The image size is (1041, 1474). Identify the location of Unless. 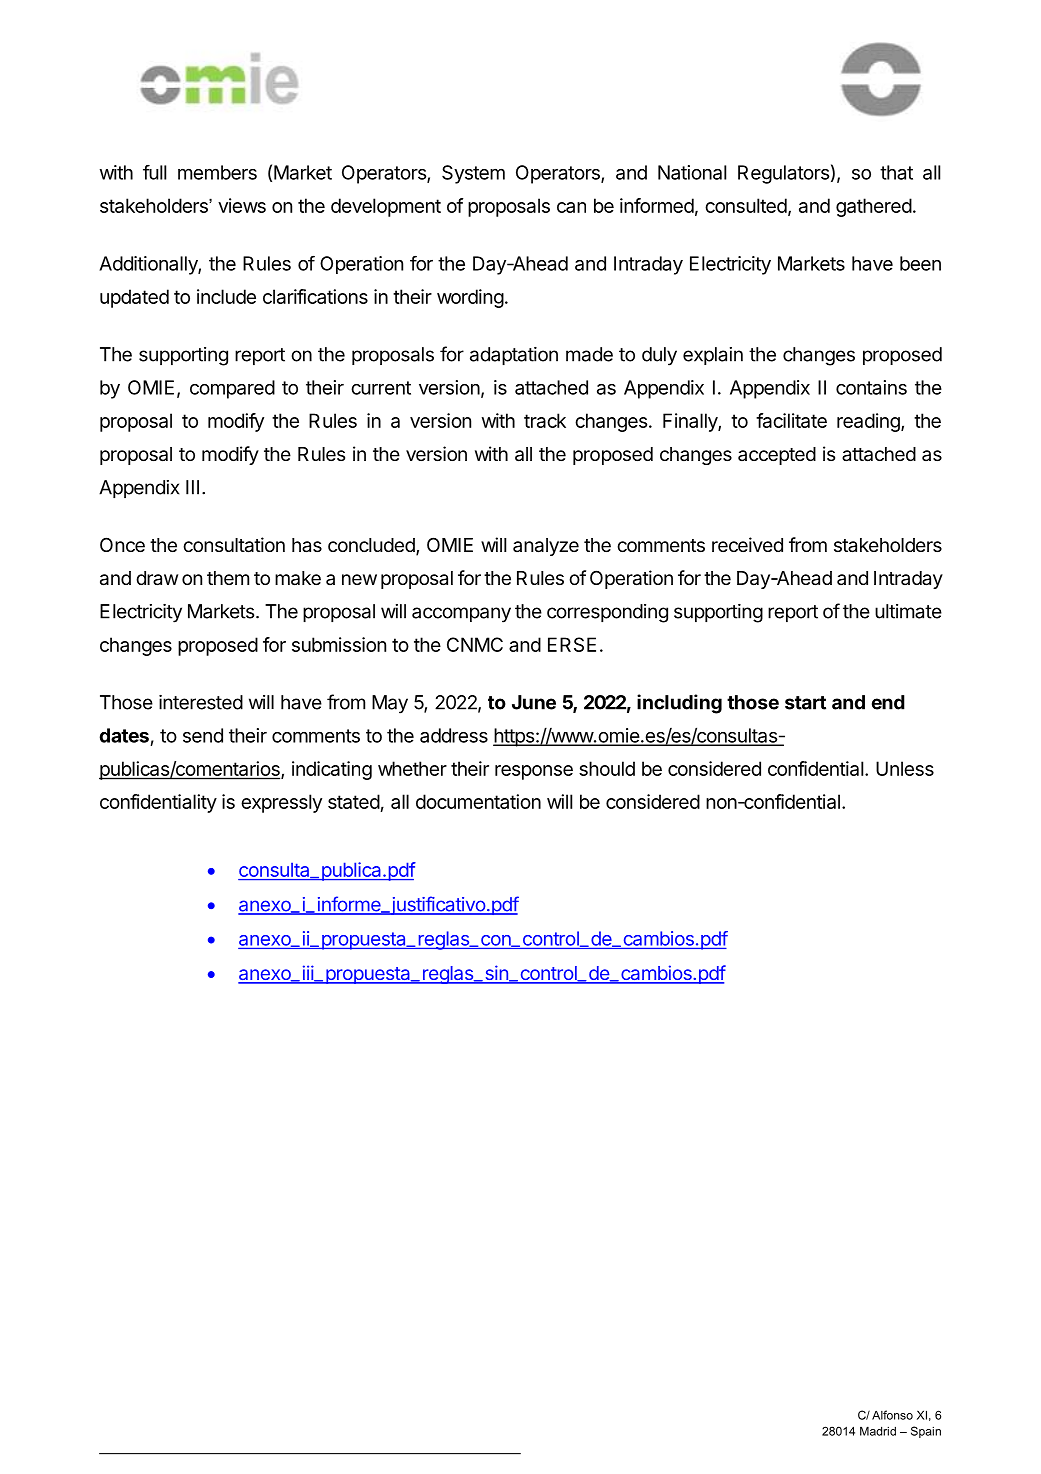
(905, 768).
